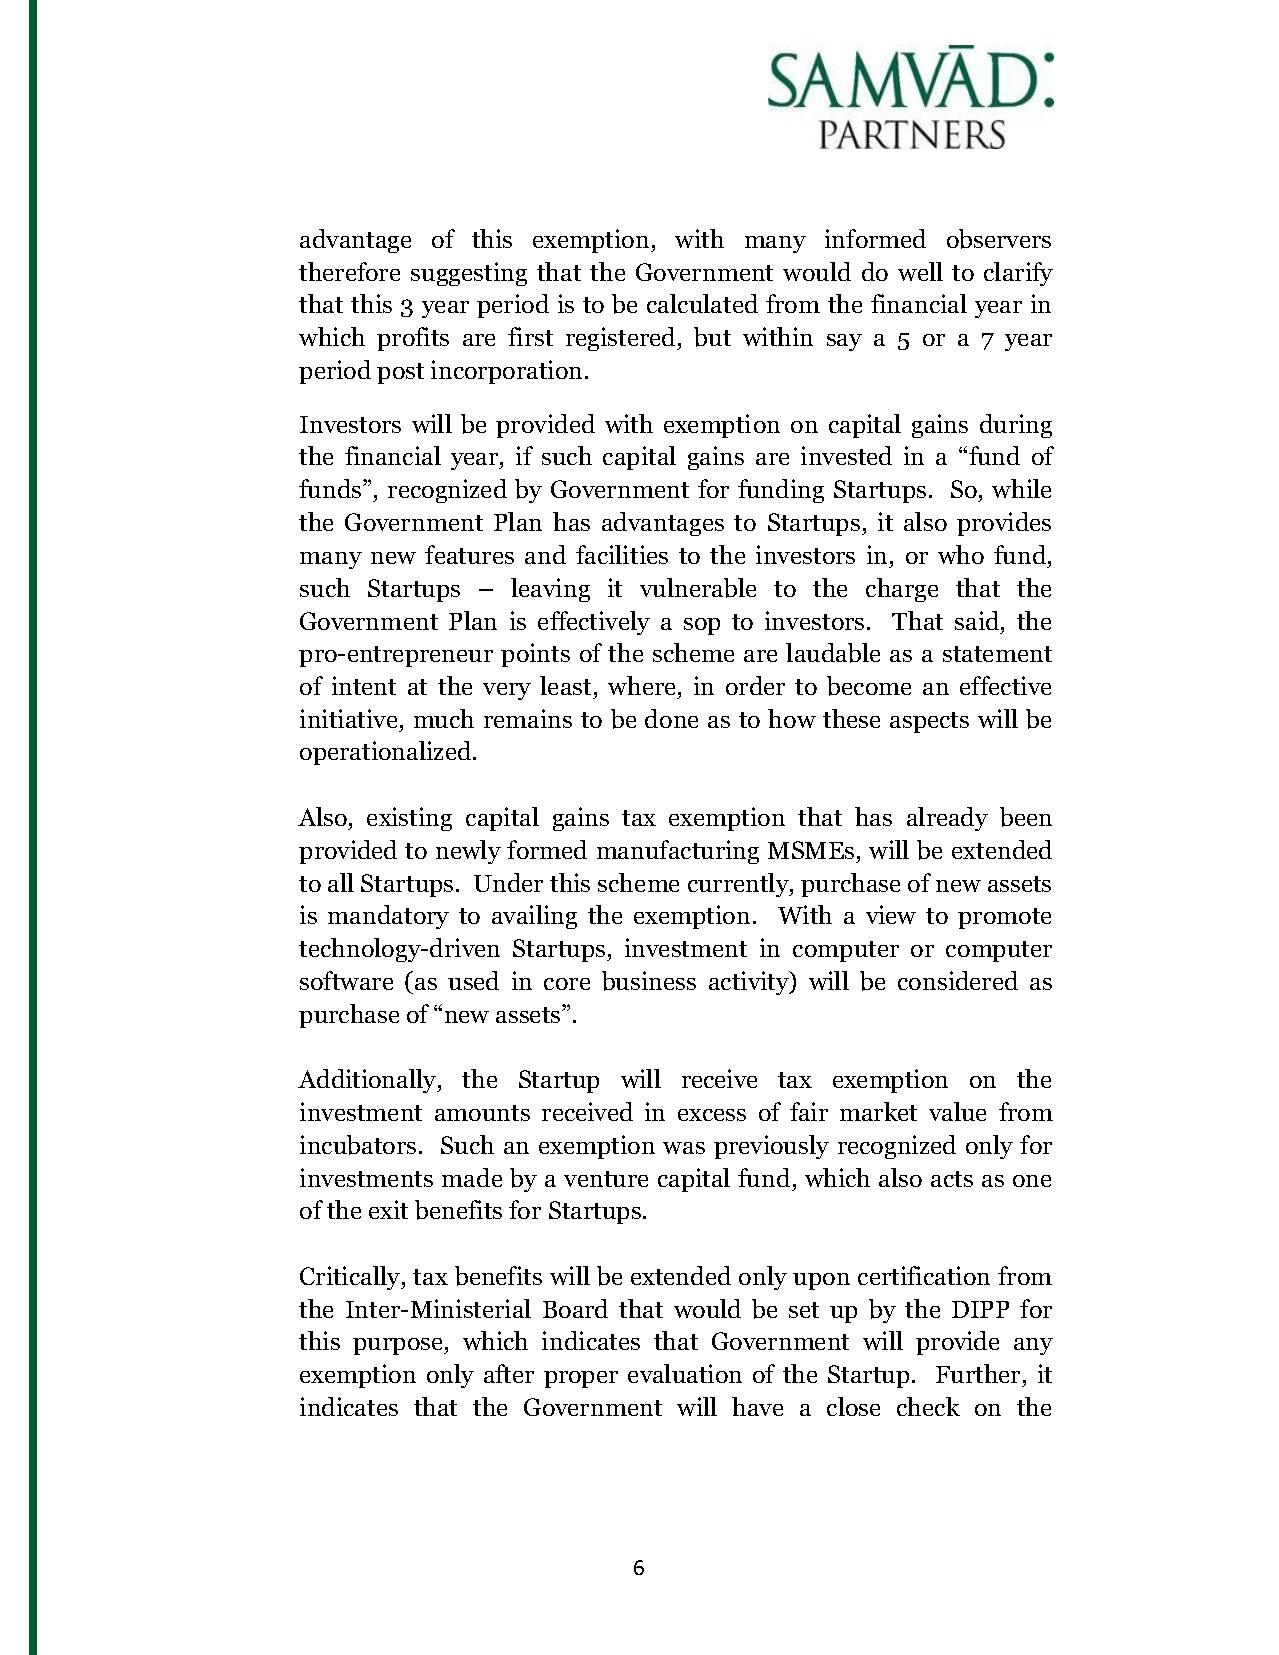 Image resolution: width=1279 pixels, height=1655 pixels. Describe the element at coordinates (399, 1346) in the screenshot. I see `purpose` at that location.
